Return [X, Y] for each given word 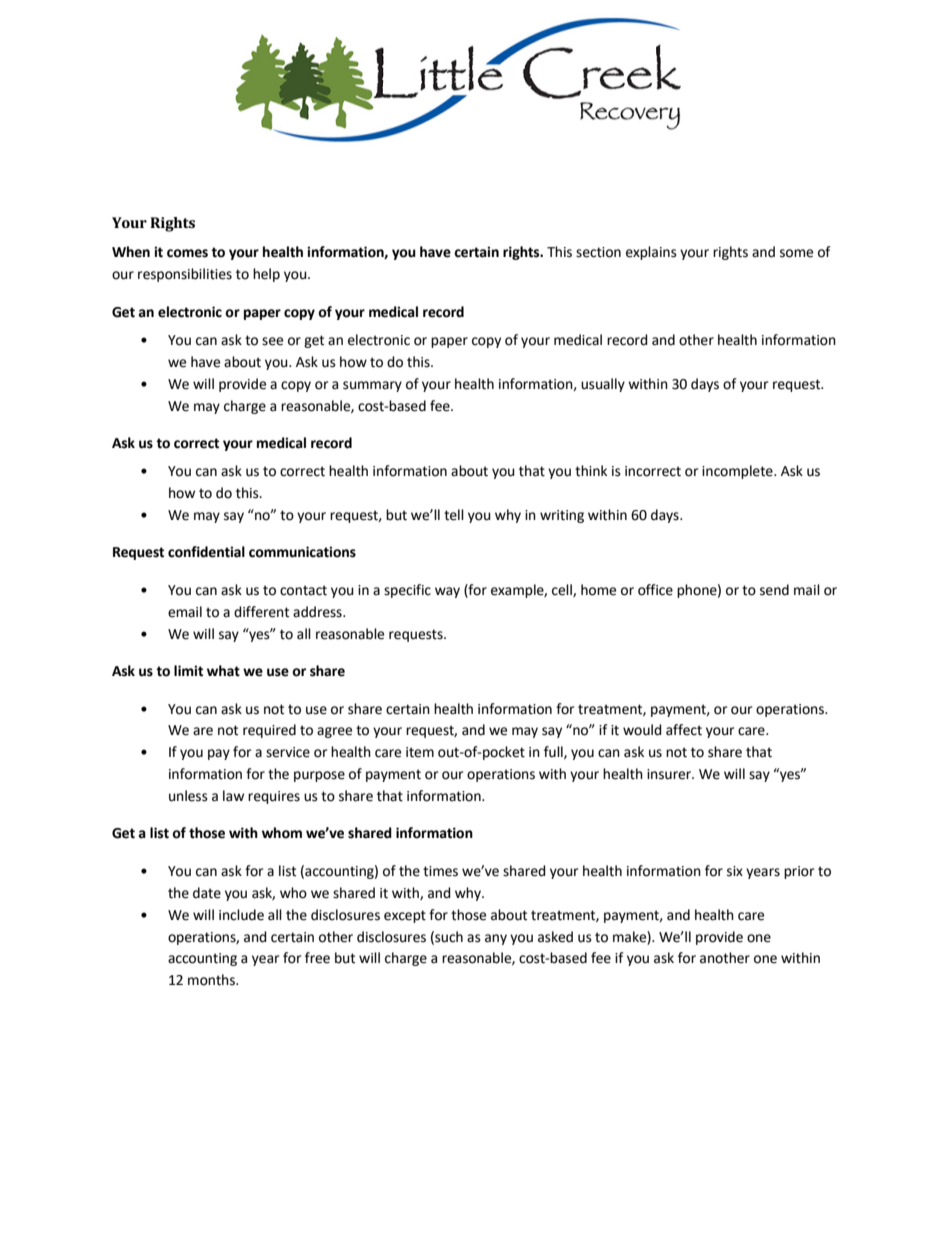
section [598, 252]
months [212, 980]
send [774, 590]
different [261, 612]
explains [651, 253]
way [447, 592]
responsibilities [185, 275]
